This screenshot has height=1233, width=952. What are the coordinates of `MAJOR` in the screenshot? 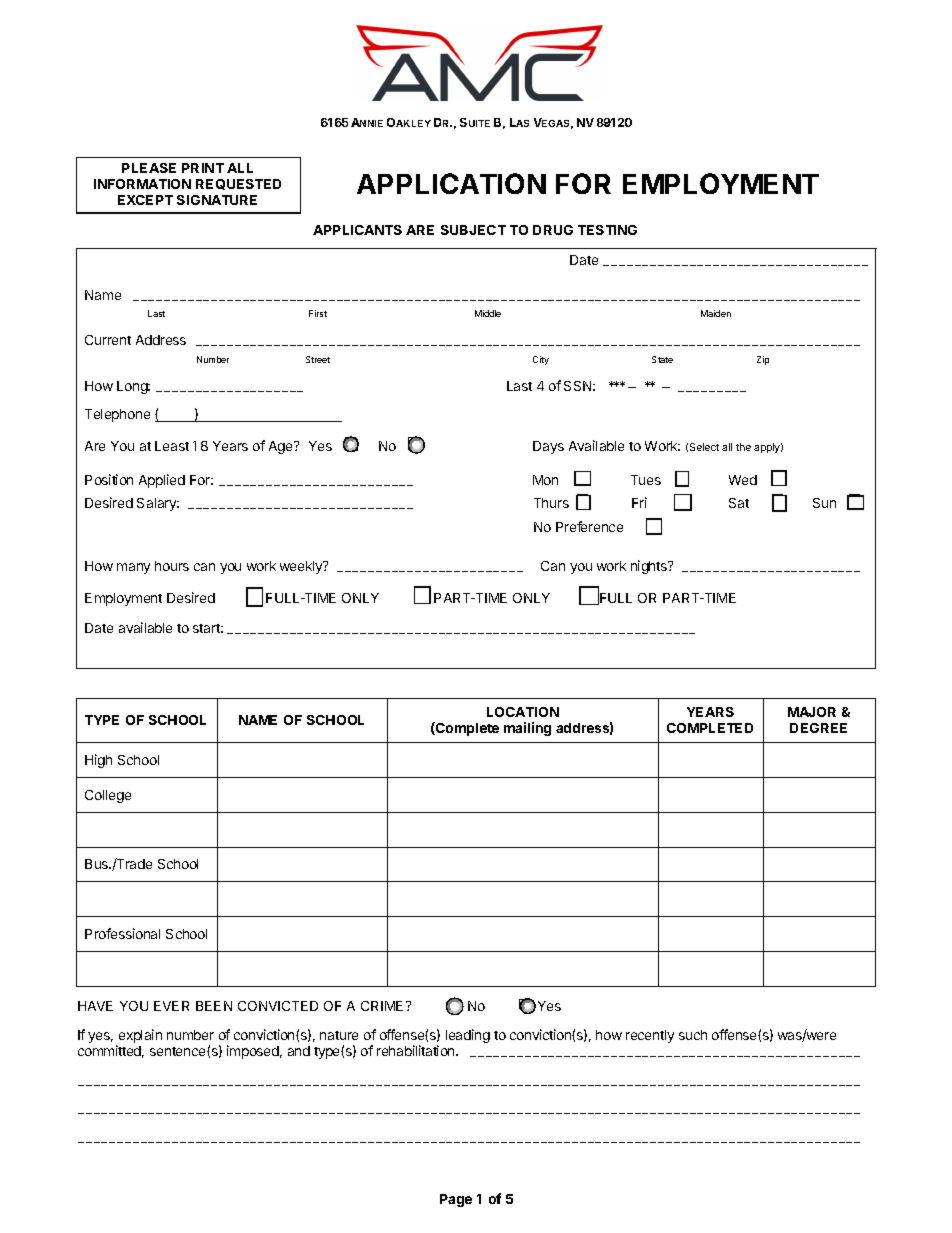 It's located at (812, 712).
